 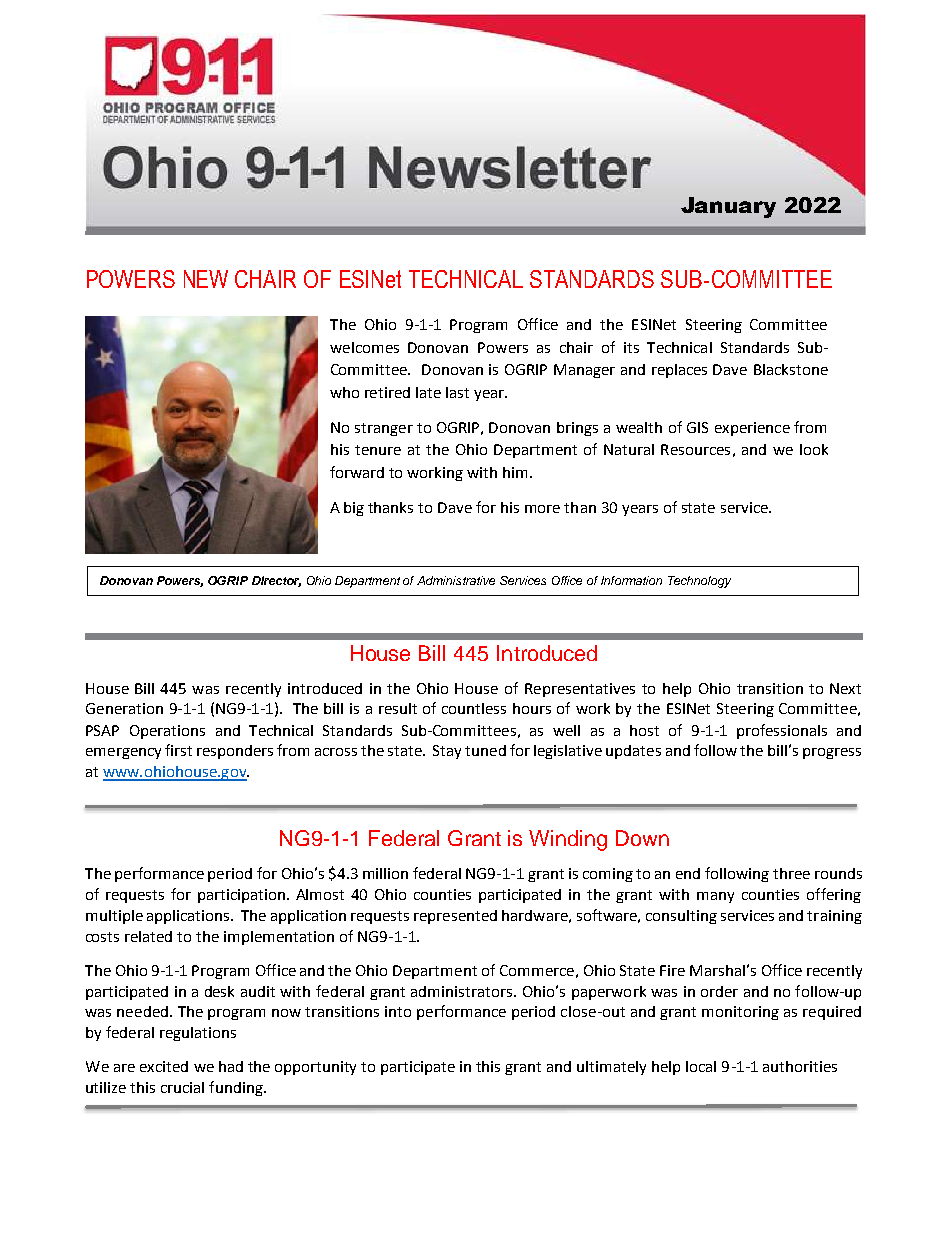 What do you see at coordinates (276, 581) in the image?
I see `Director` at bounding box center [276, 581].
